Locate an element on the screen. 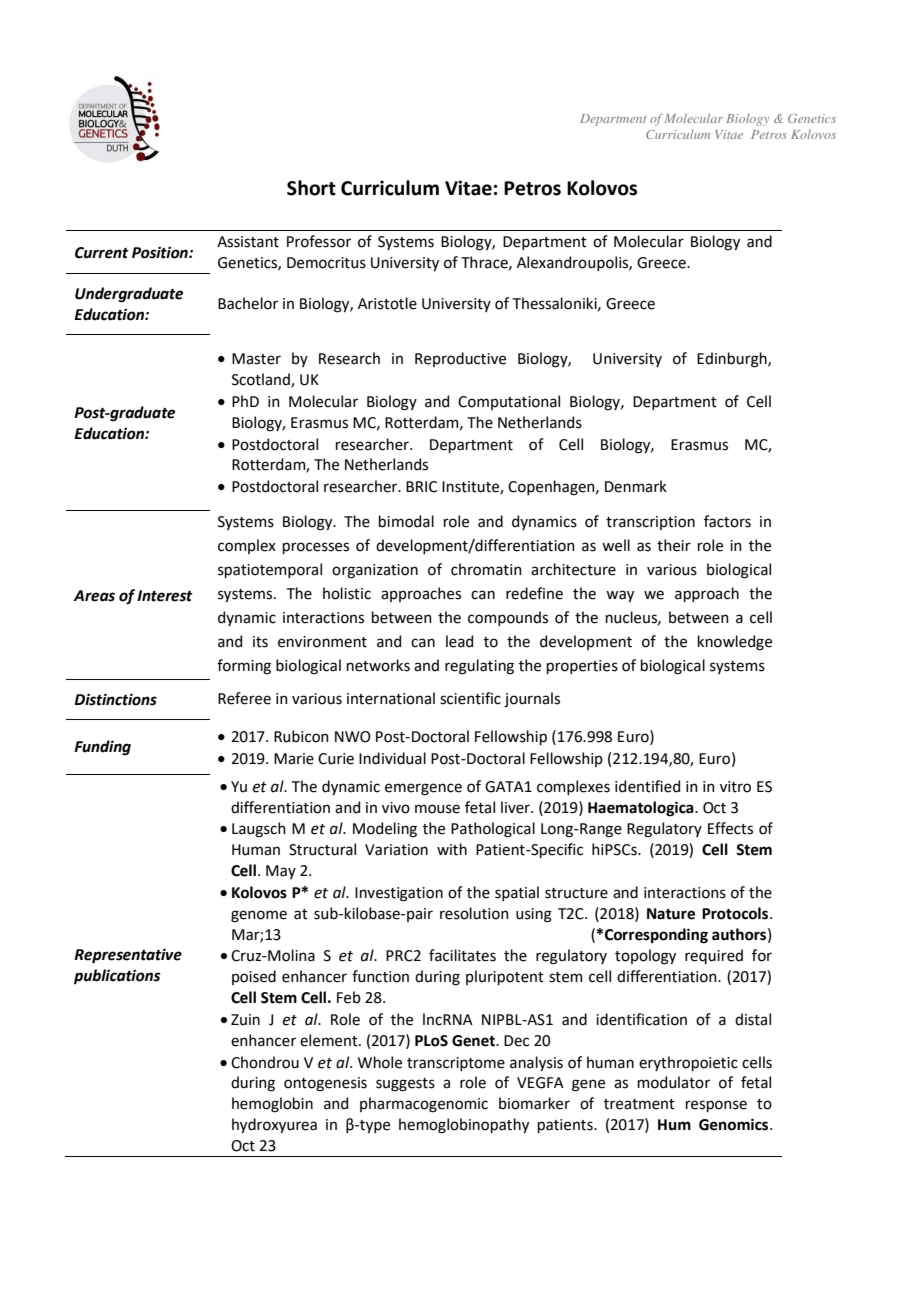  forming is located at coordinates (244, 667).
